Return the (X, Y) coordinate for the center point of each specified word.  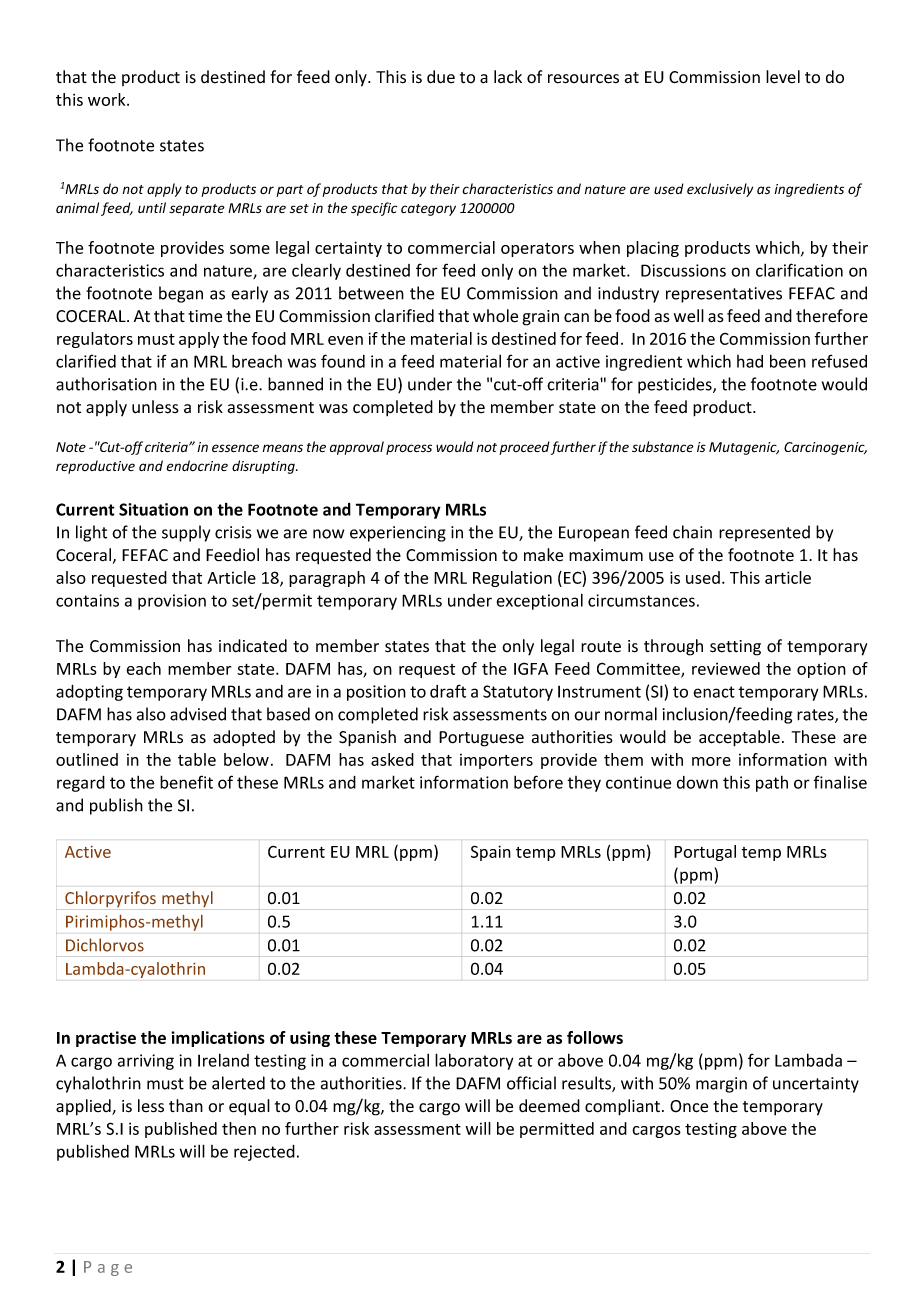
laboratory (474, 1061)
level (783, 77)
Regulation (512, 579)
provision (172, 602)
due (441, 77)
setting (735, 648)
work (108, 99)
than (186, 1106)
